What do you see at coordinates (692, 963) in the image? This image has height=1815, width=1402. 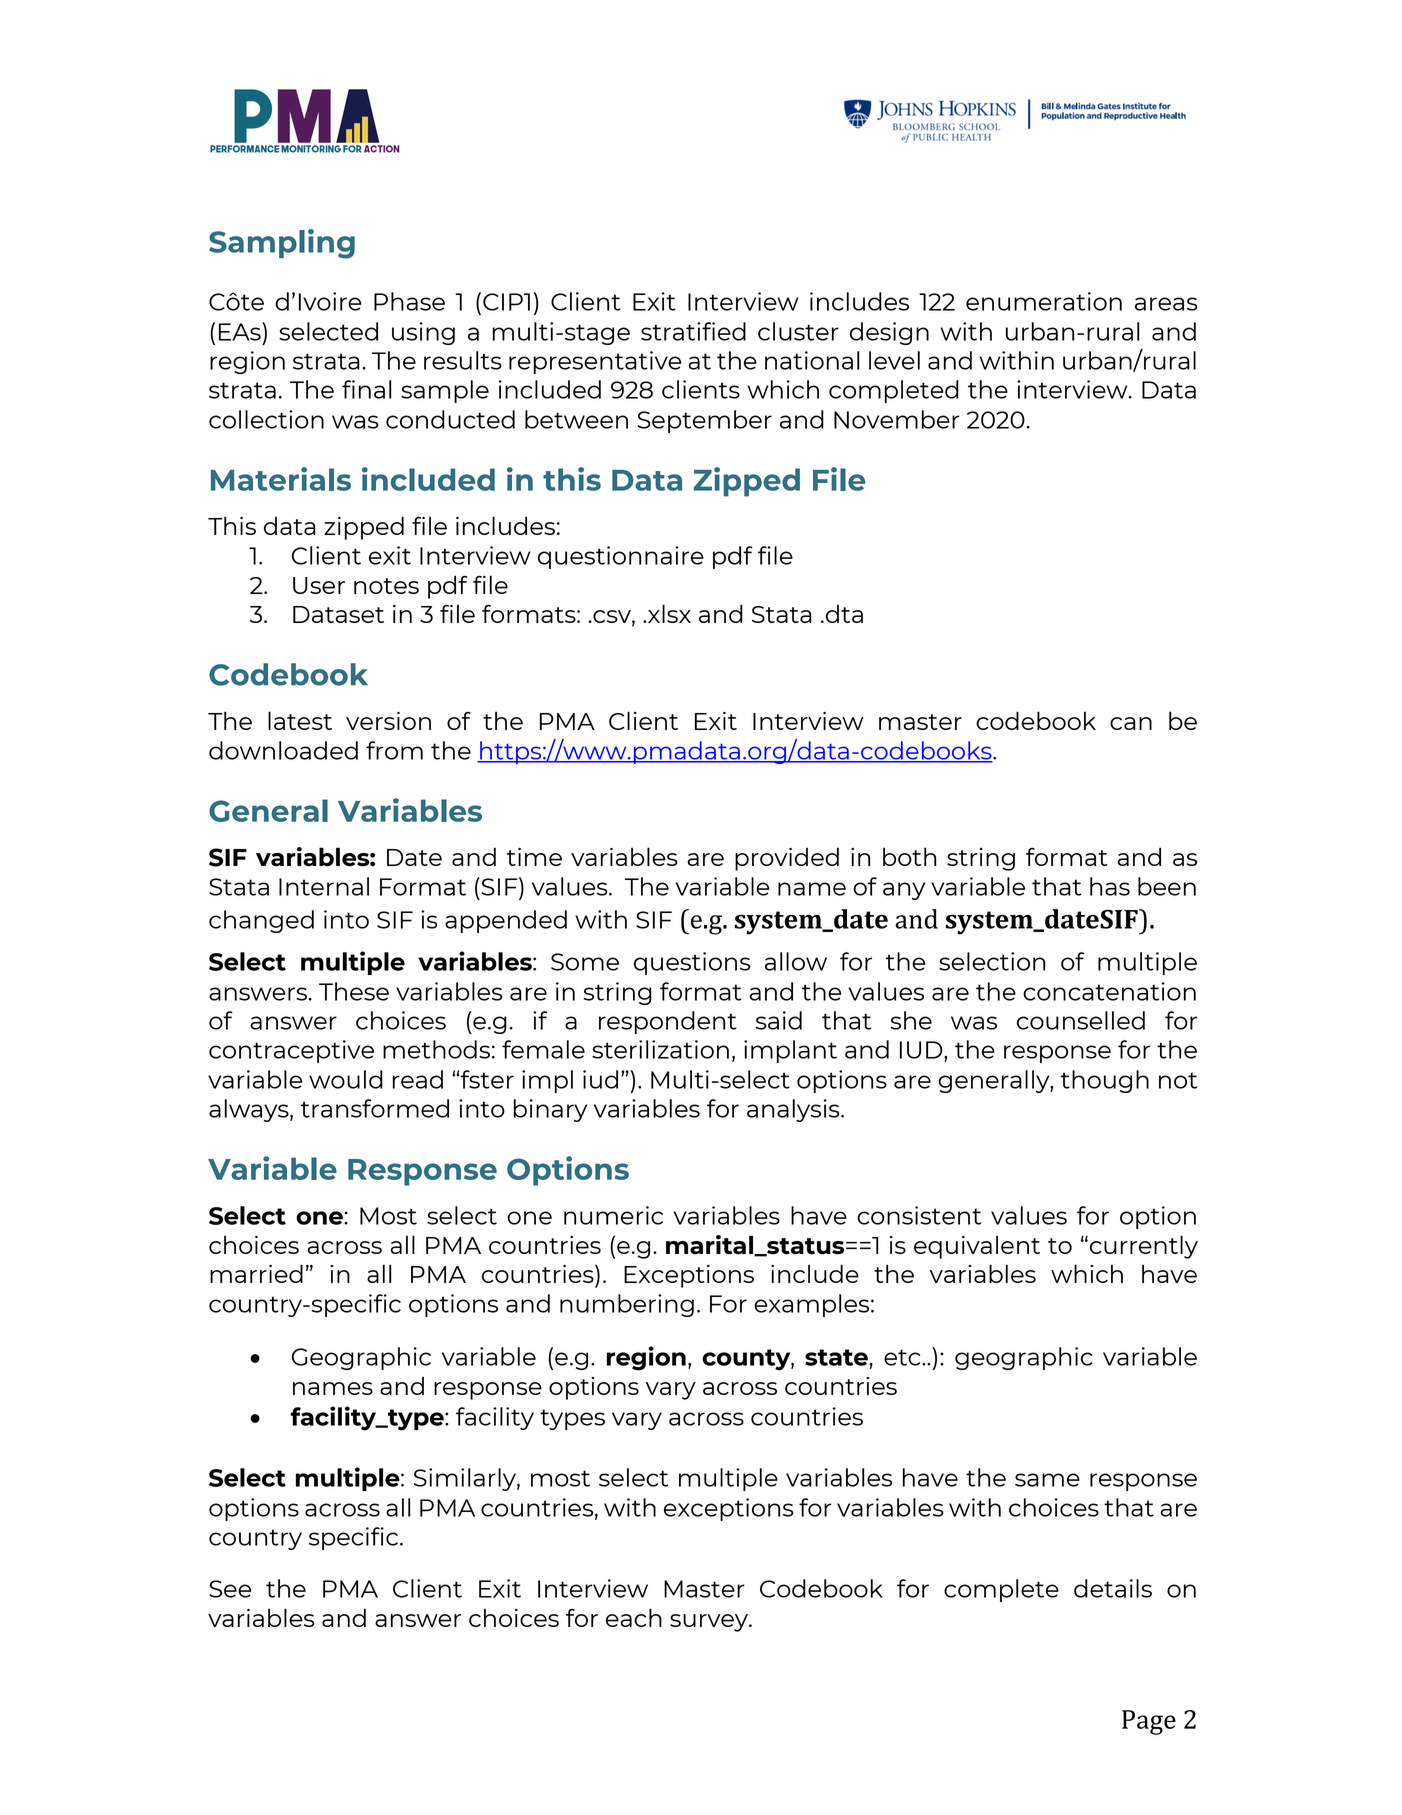 I see `questions` at bounding box center [692, 963].
